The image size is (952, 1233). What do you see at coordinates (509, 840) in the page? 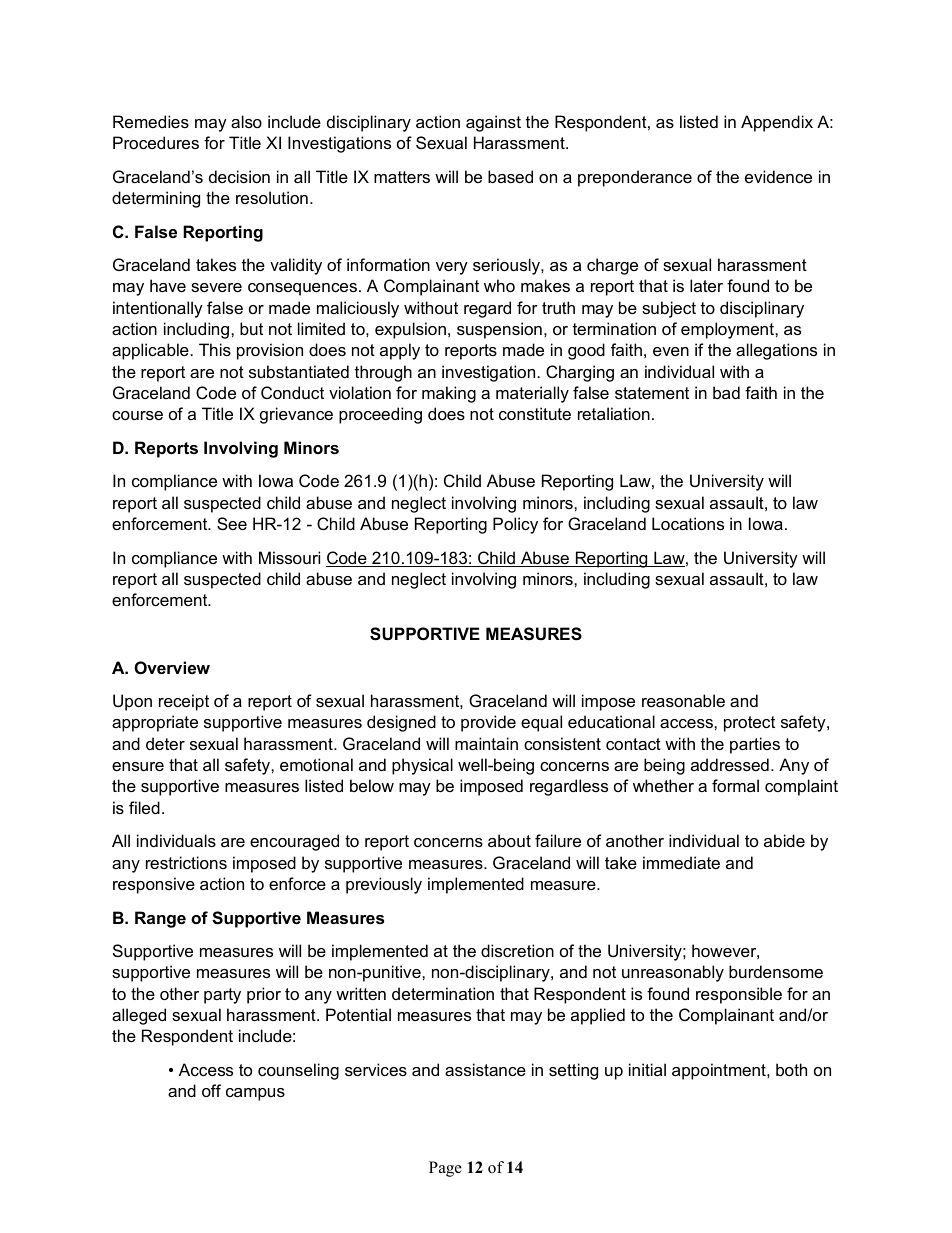
I see `about` at bounding box center [509, 840].
